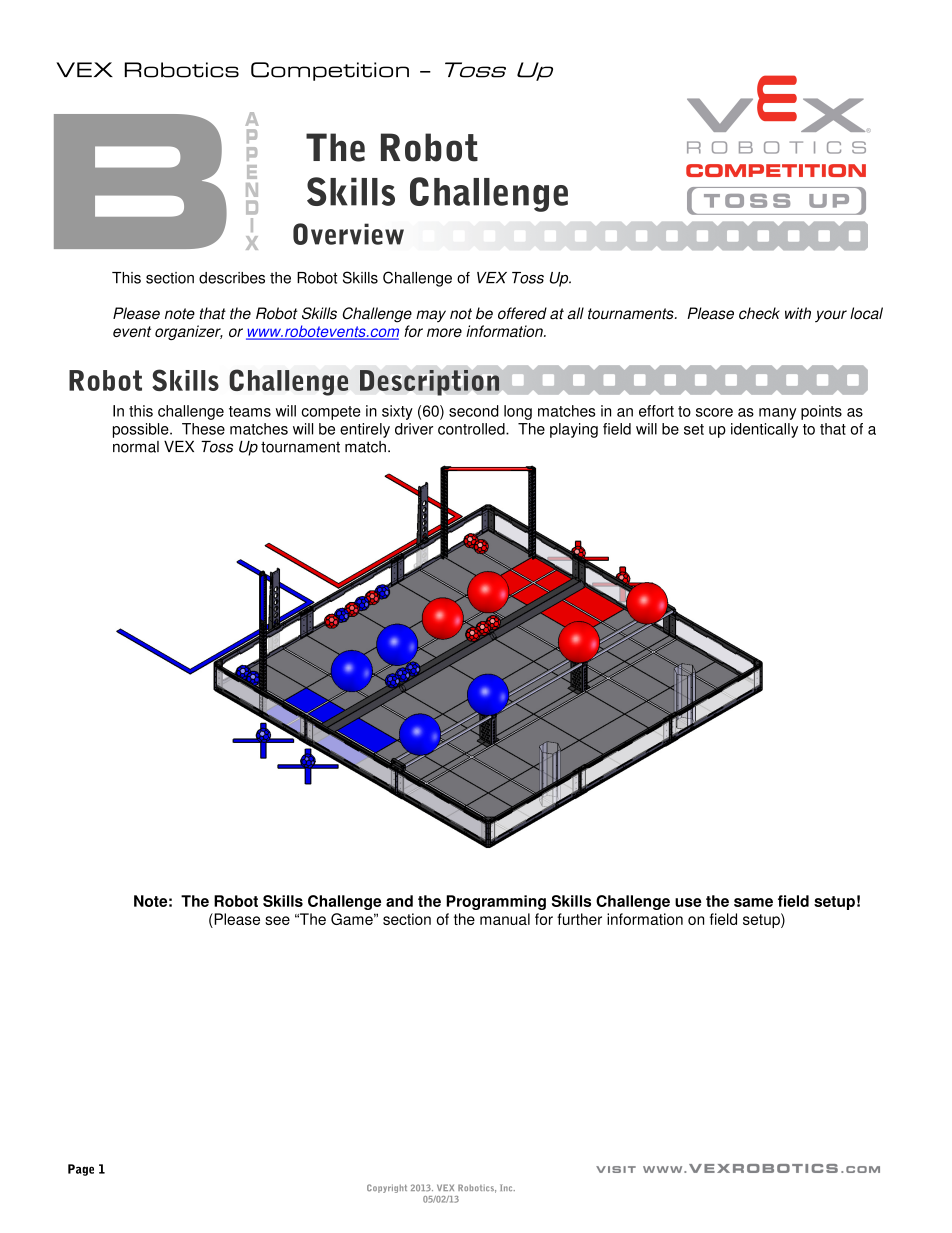 This image has width=952, height=1233. I want to click on Page, so click(81, 1170).
